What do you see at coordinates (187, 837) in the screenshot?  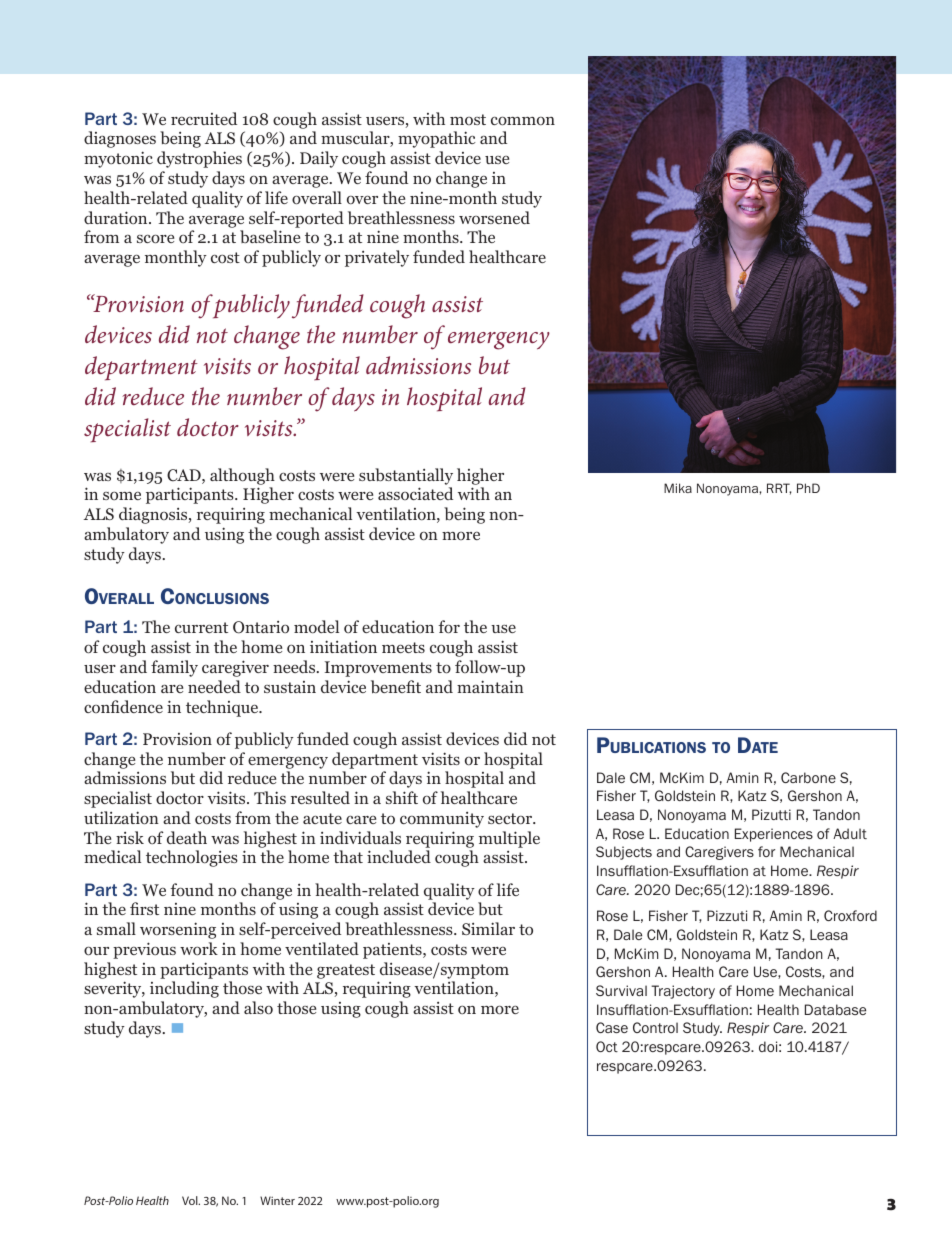 I see `death` at bounding box center [187, 837].
